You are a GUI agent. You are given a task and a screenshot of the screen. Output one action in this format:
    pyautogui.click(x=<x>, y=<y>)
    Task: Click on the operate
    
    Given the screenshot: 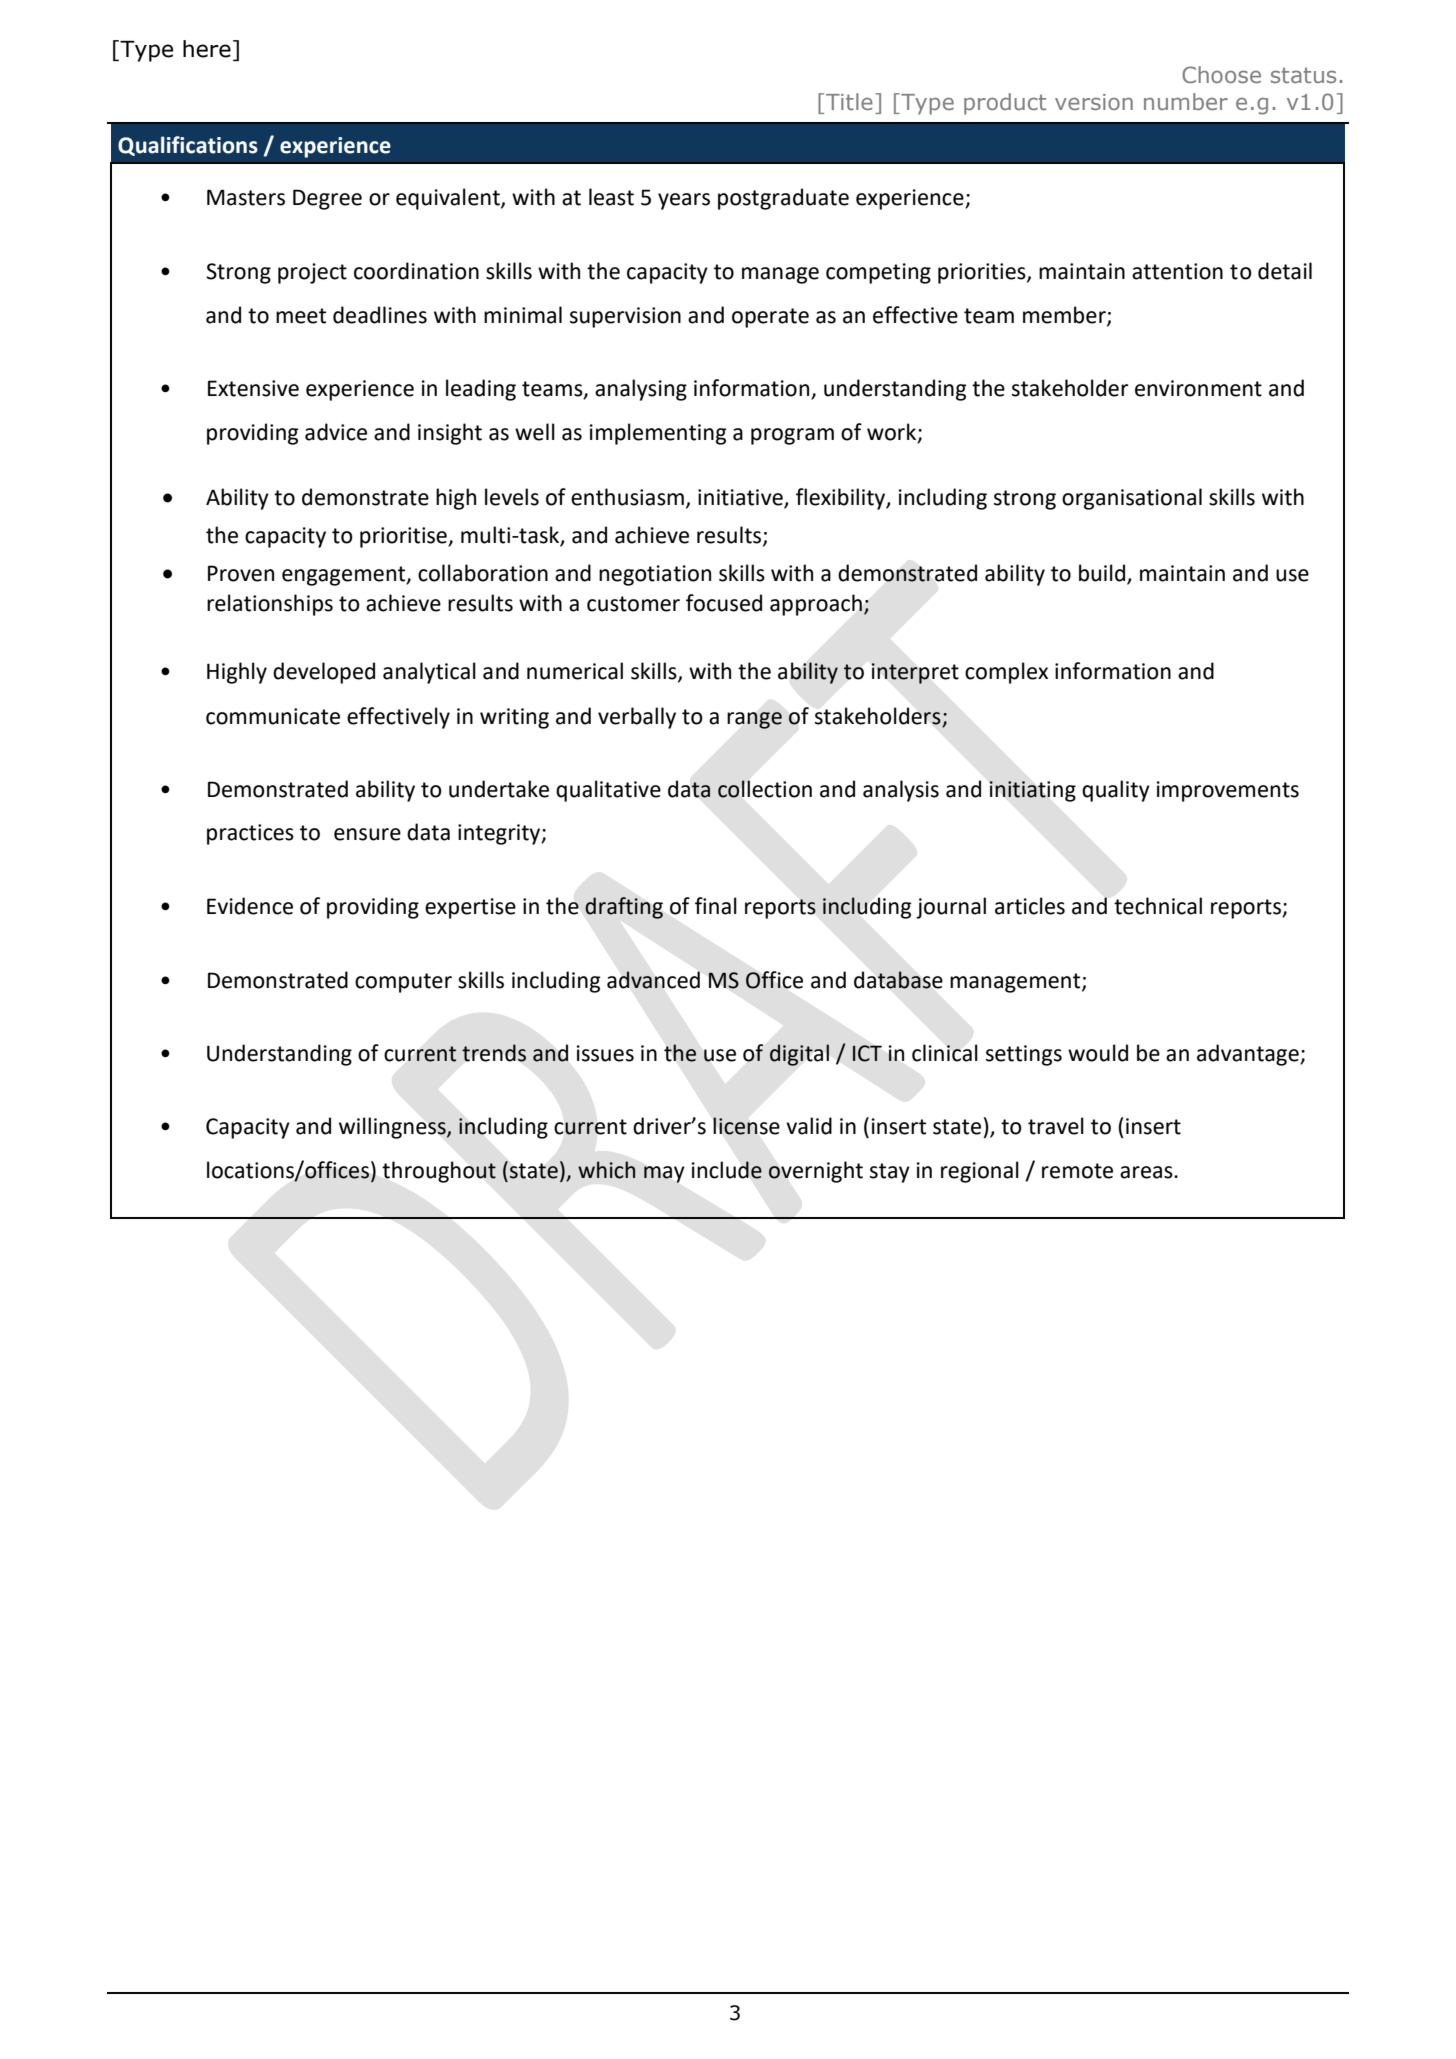 What is the action you would take?
    pyautogui.click(x=770, y=318)
